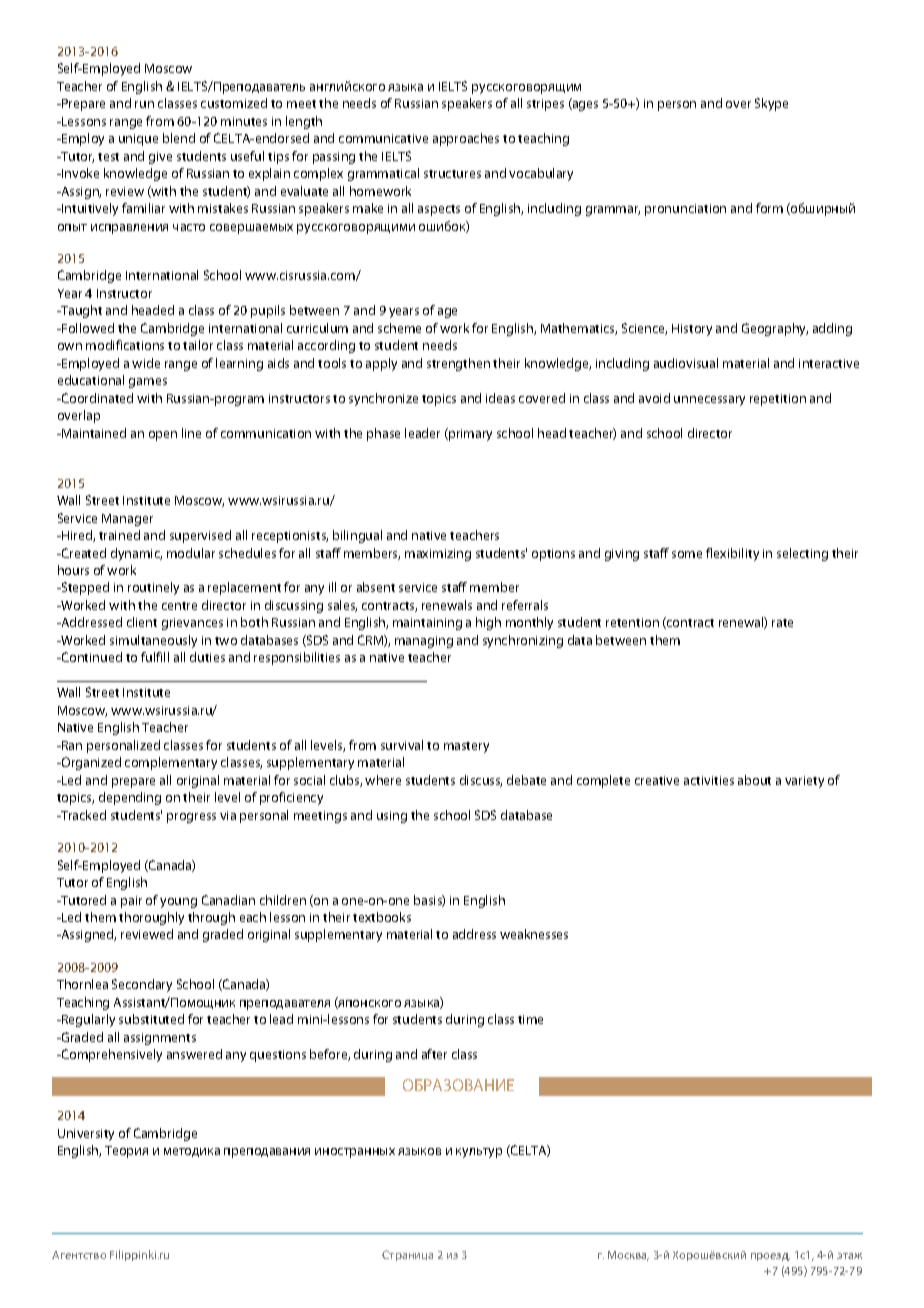  I want to click on approaches, so click(466, 139).
